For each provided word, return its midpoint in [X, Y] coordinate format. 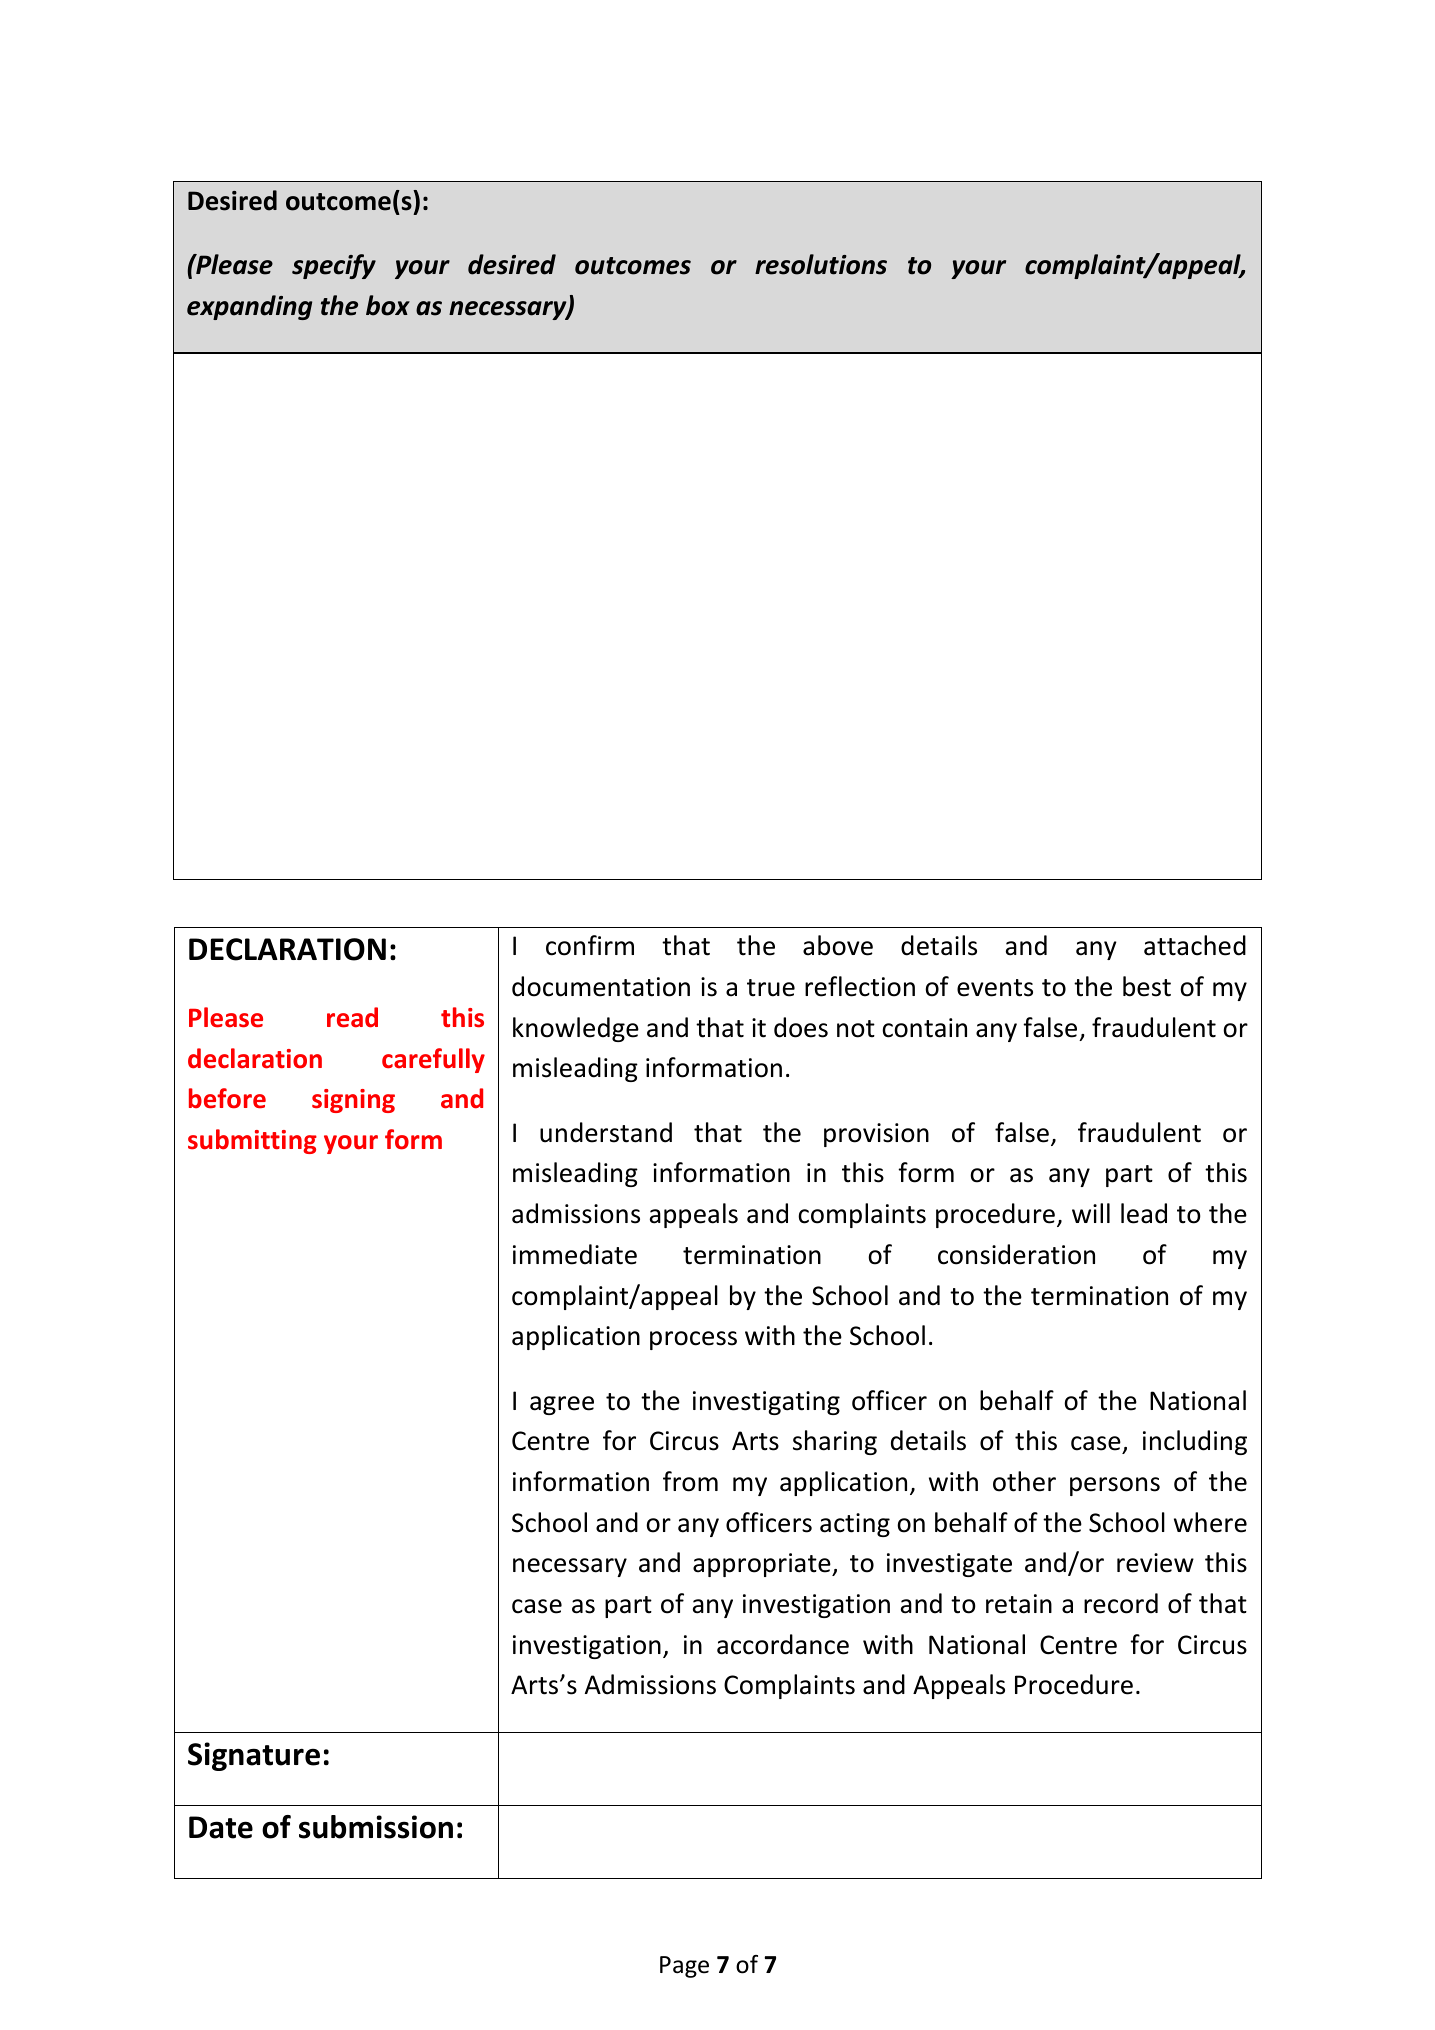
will [1091, 1213]
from [690, 1481]
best [1147, 986]
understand [606, 1132]
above [838, 945]
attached [1195, 945]
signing [353, 1101]
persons [1115, 1486]
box [388, 305]
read [352, 1017]
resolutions [821, 264]
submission [376, 1827]
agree [562, 1405]
